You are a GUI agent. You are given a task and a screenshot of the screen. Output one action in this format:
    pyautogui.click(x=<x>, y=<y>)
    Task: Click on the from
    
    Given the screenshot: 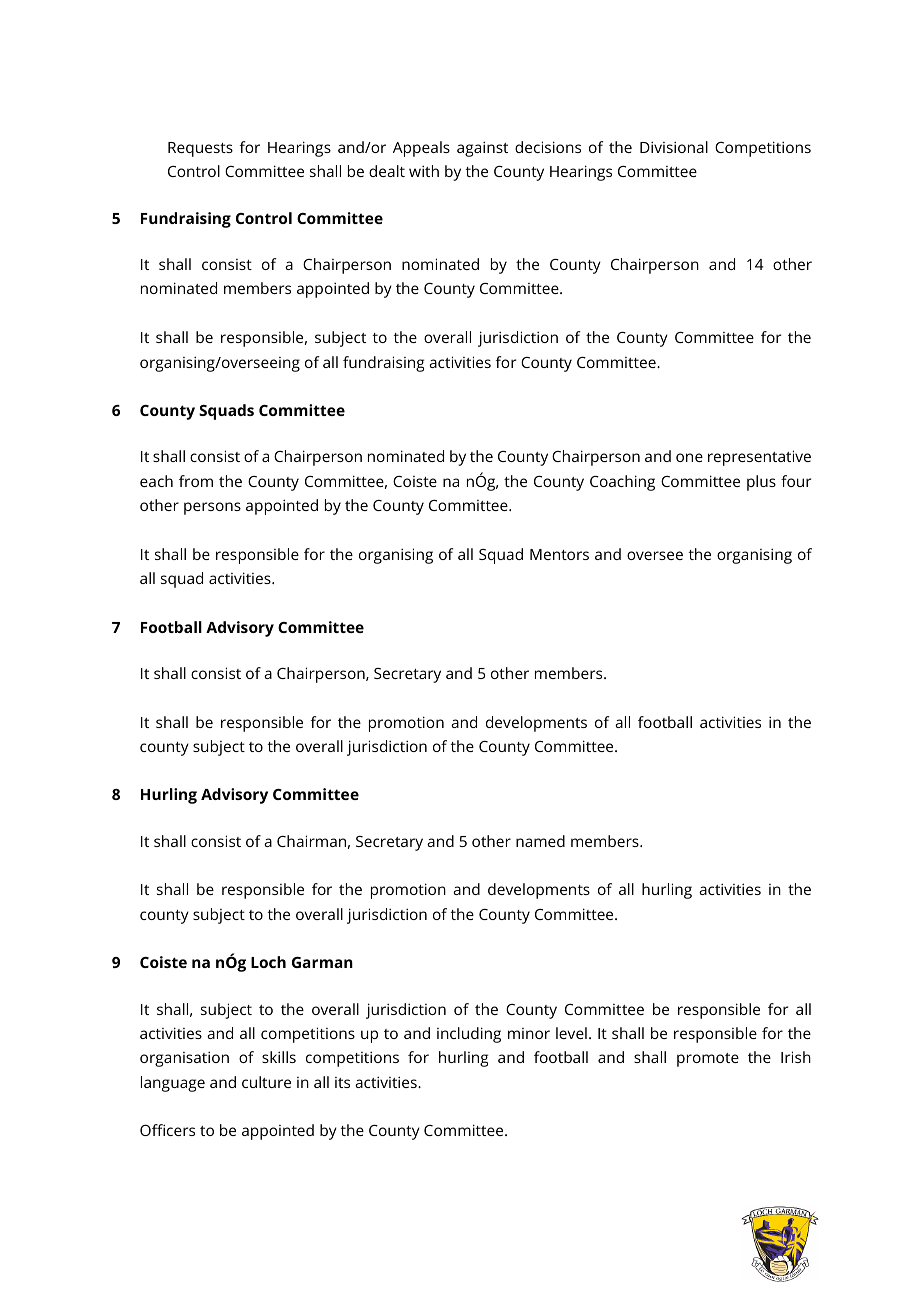 What is the action you would take?
    pyautogui.click(x=196, y=481)
